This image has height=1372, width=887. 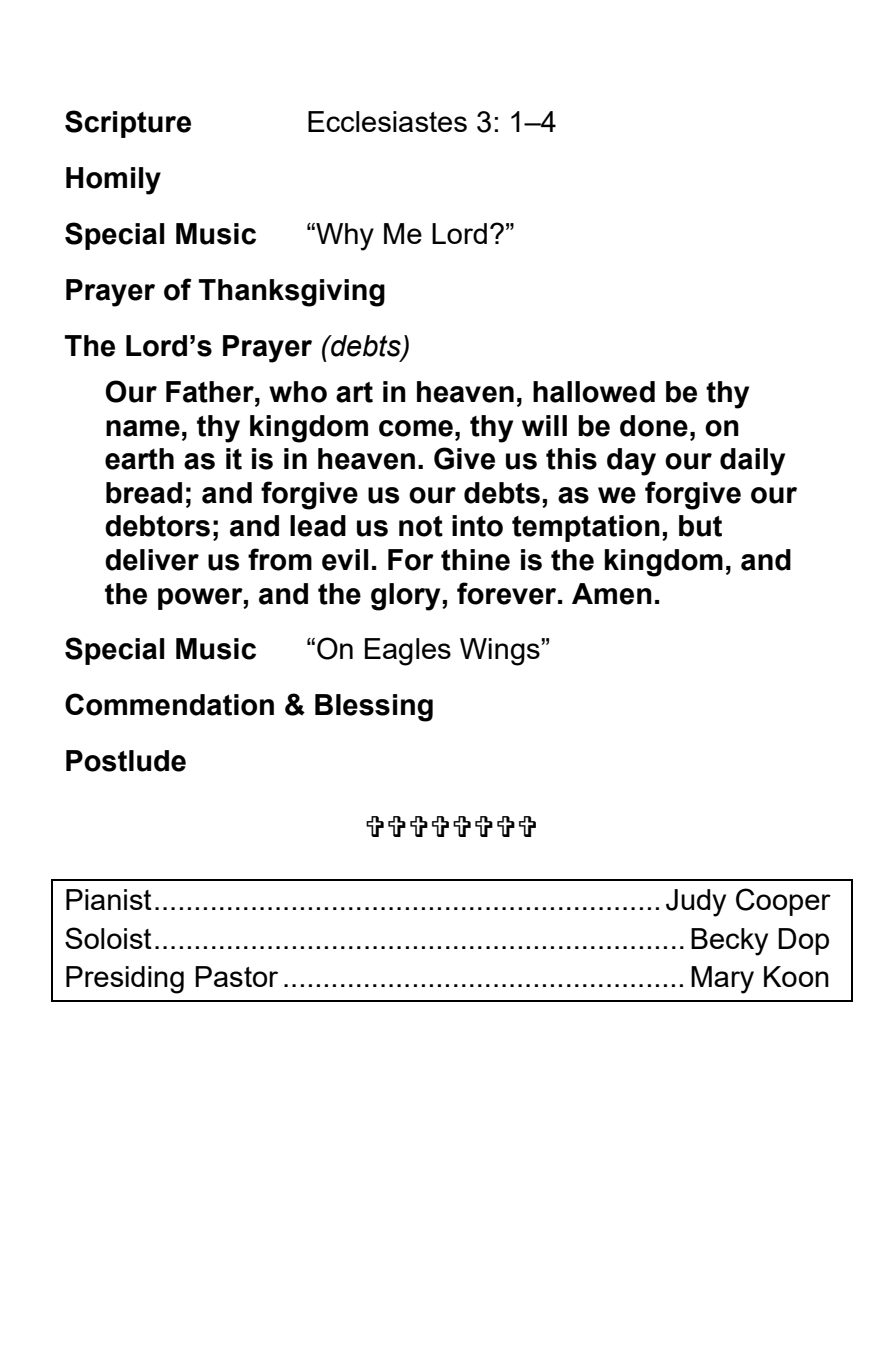 I want to click on Judy, so click(x=696, y=903).
